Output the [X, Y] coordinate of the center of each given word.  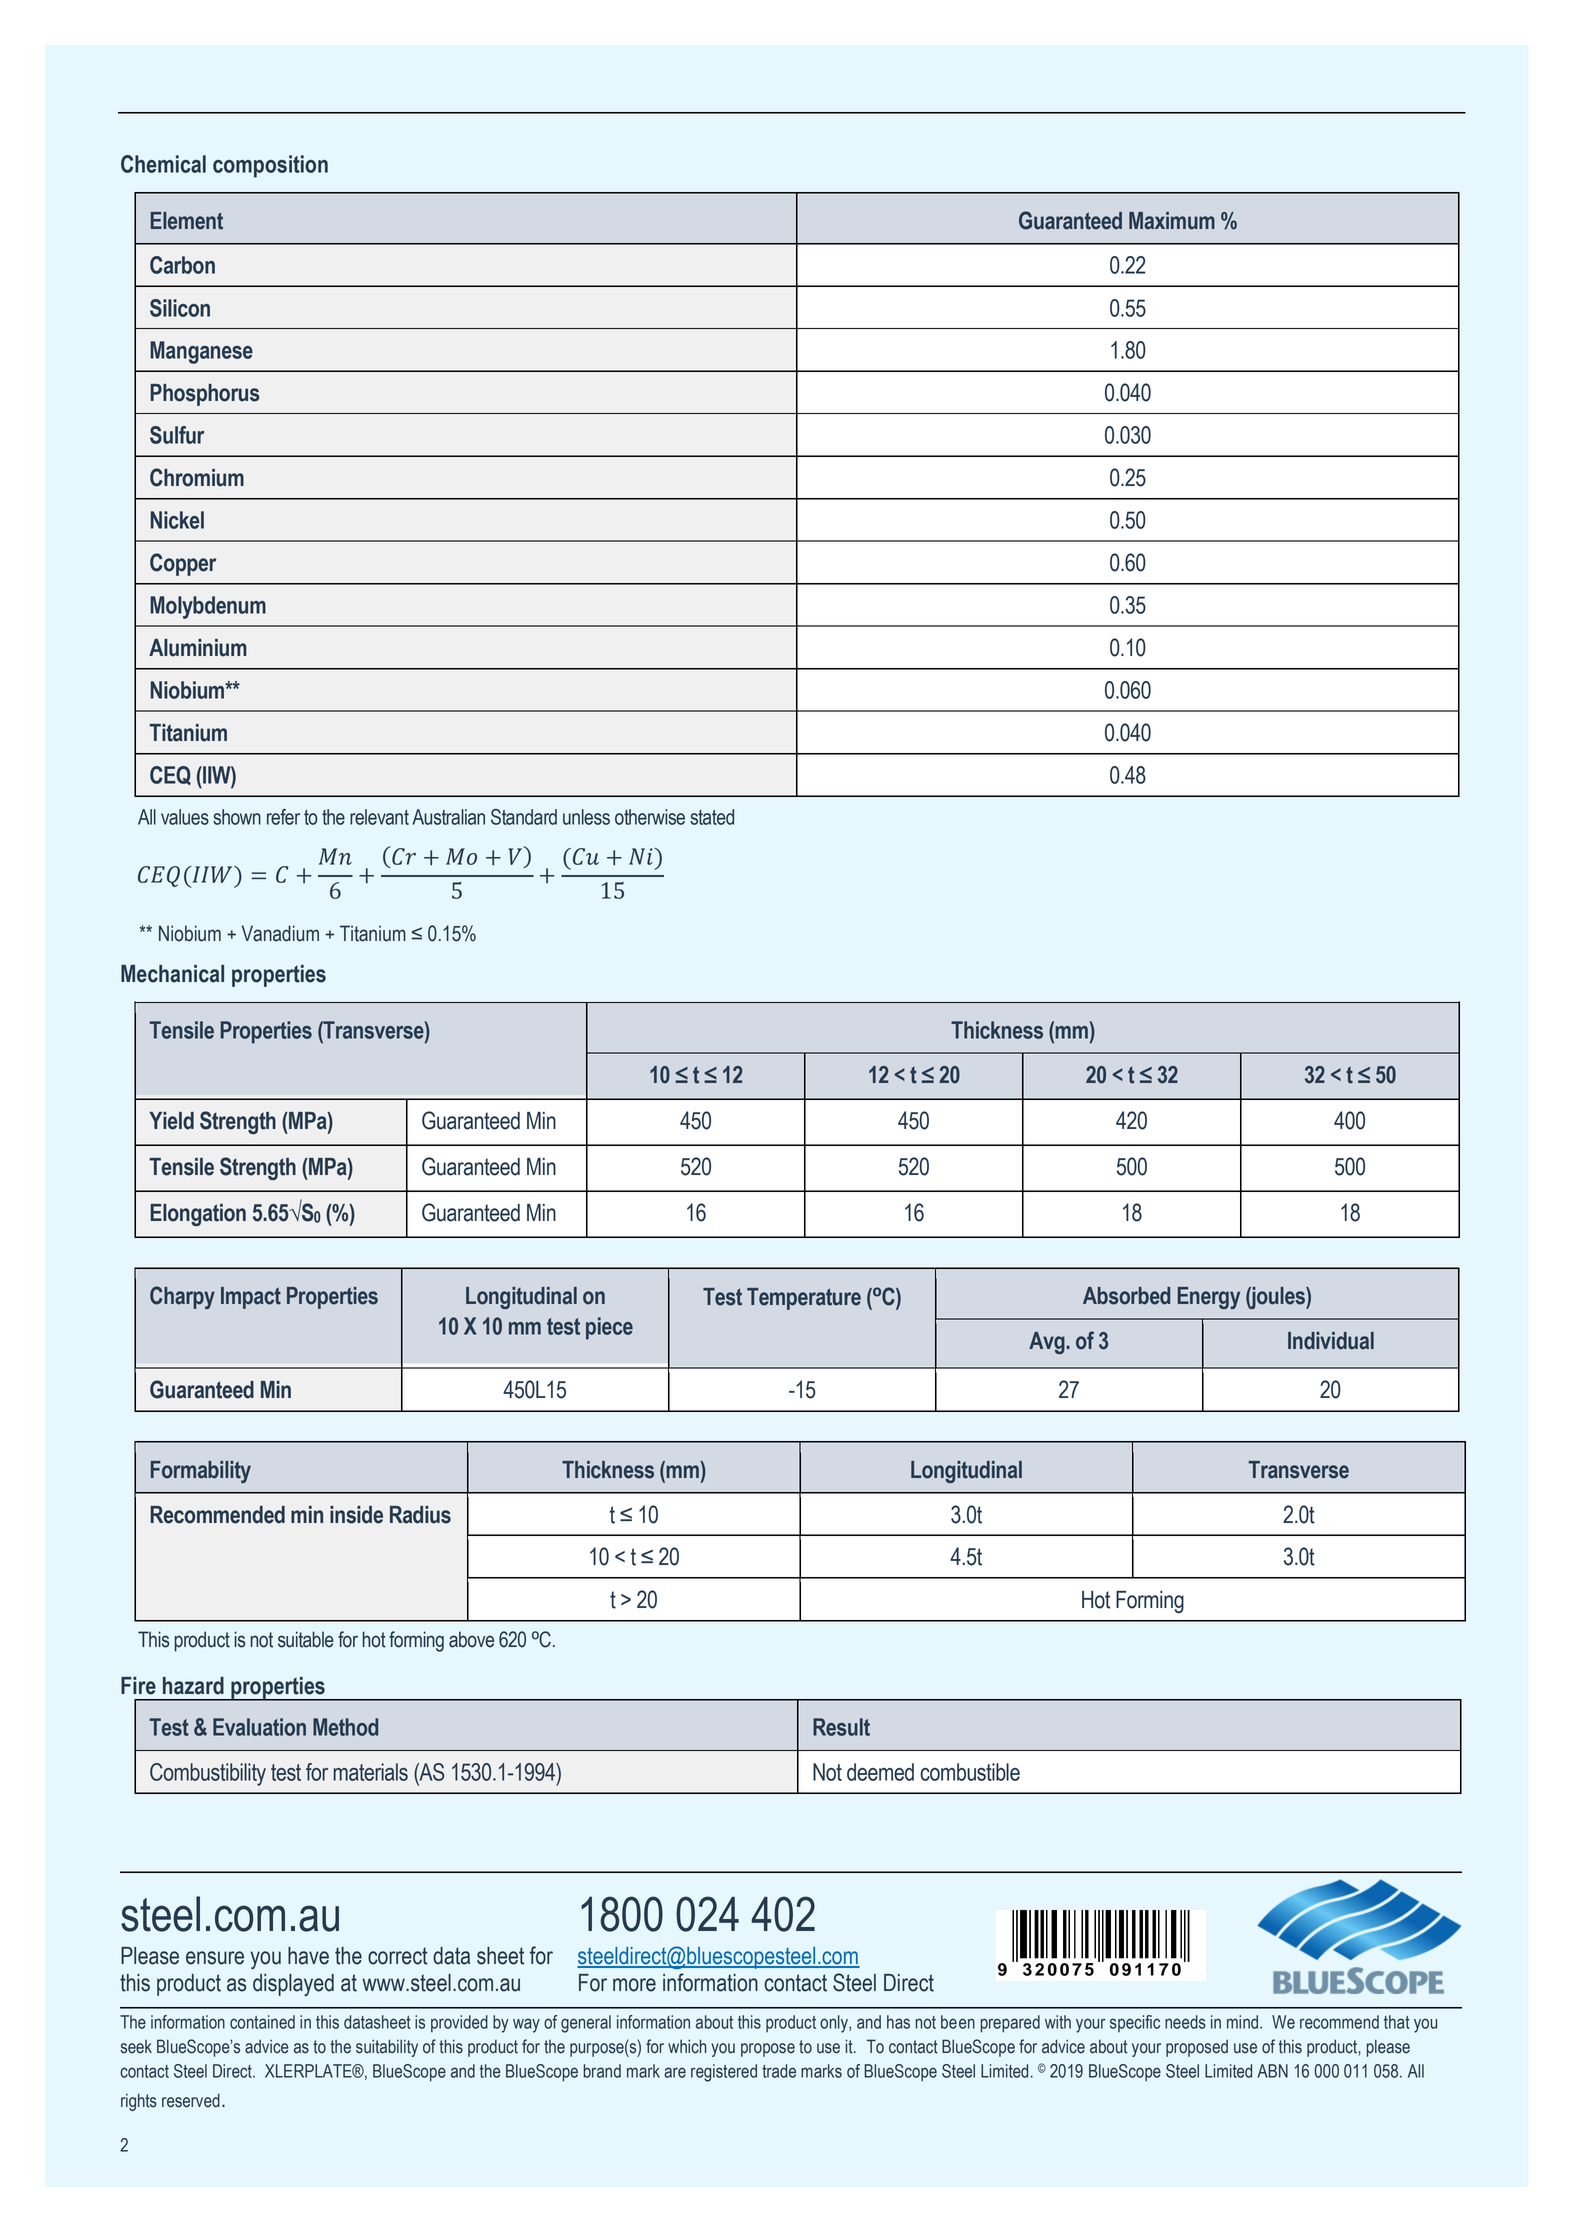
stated [712, 817]
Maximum [1172, 221]
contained [262, 2022]
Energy [1209, 1298]
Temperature [804, 1299]
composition [270, 166]
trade [779, 2071]
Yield [171, 1121]
